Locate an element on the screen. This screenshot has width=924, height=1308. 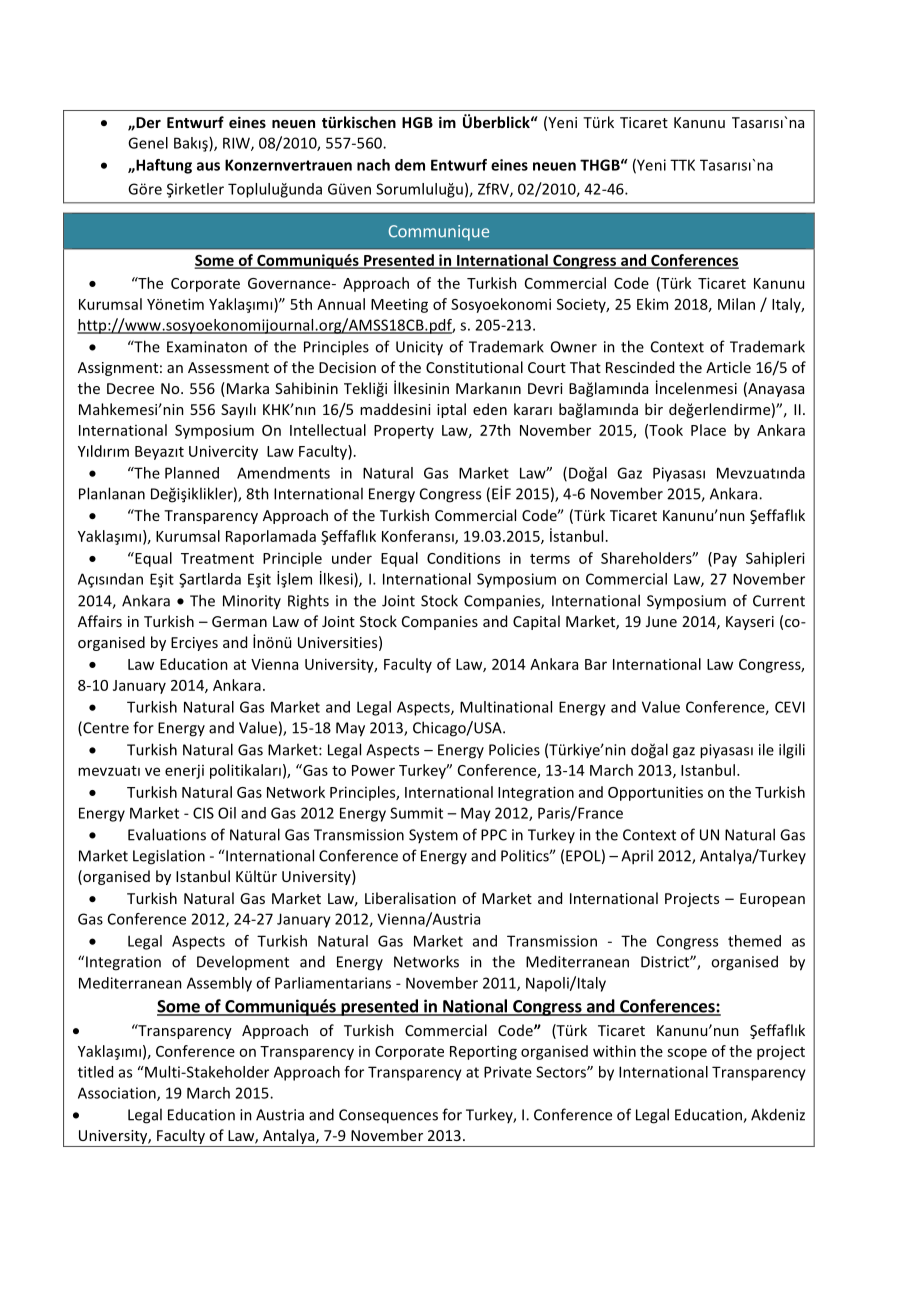
Planned is located at coordinates (192, 473).
